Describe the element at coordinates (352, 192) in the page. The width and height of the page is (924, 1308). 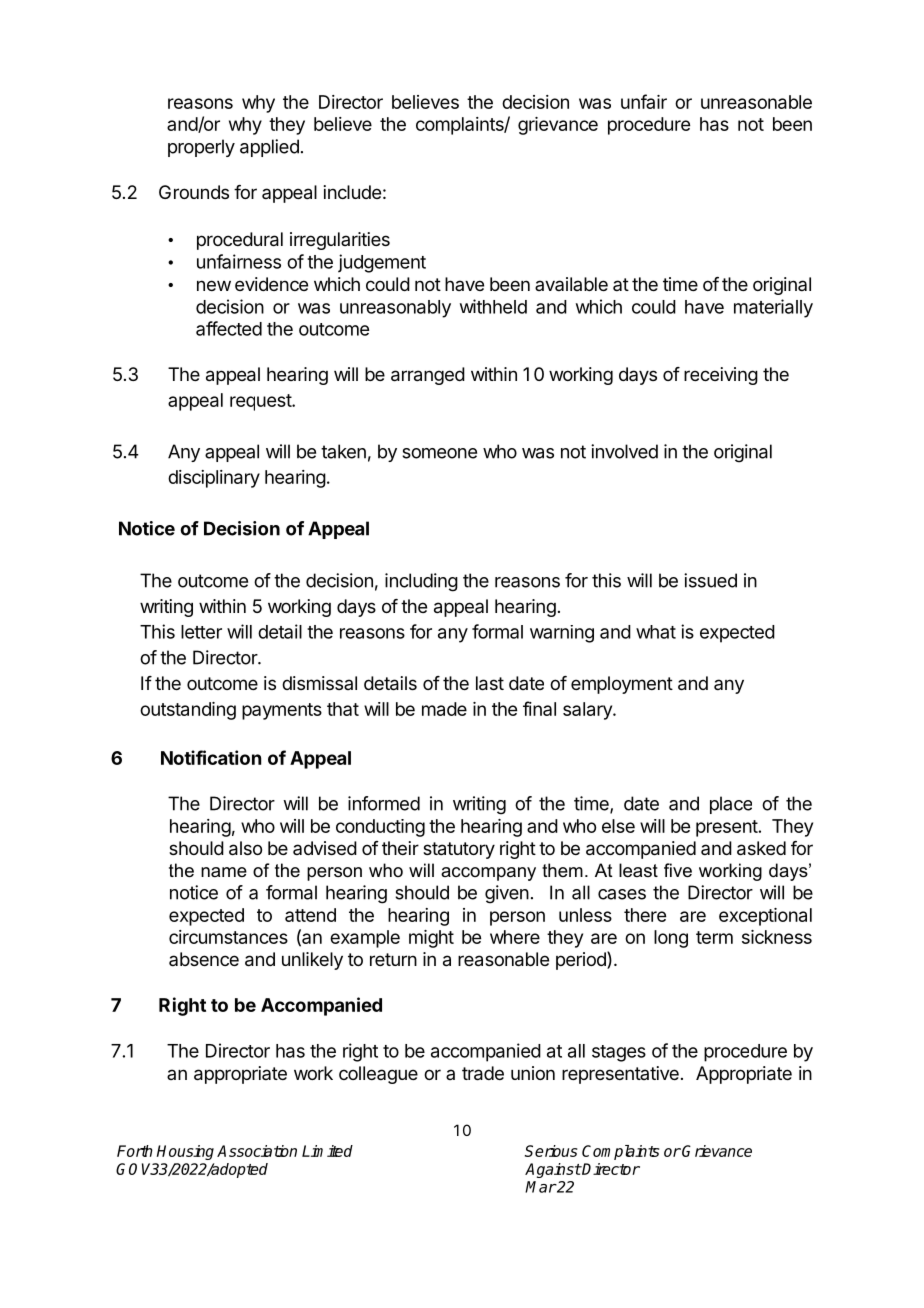
I see `include` at that location.
